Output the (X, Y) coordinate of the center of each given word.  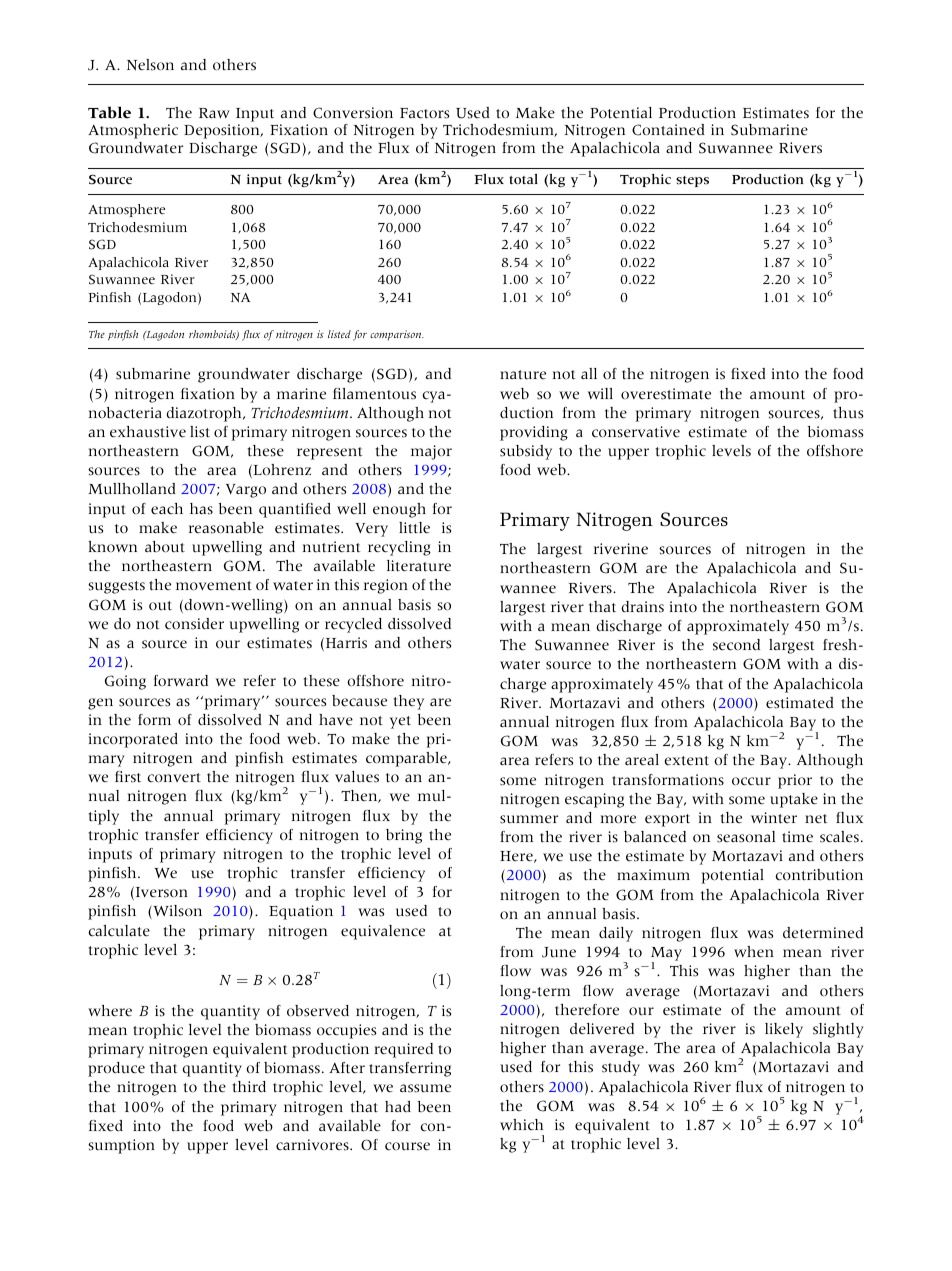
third (249, 1087)
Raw (214, 113)
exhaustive (148, 432)
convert (174, 778)
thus (848, 413)
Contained (668, 130)
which (521, 1125)
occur (751, 781)
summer (529, 819)
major (431, 452)
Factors (424, 113)
